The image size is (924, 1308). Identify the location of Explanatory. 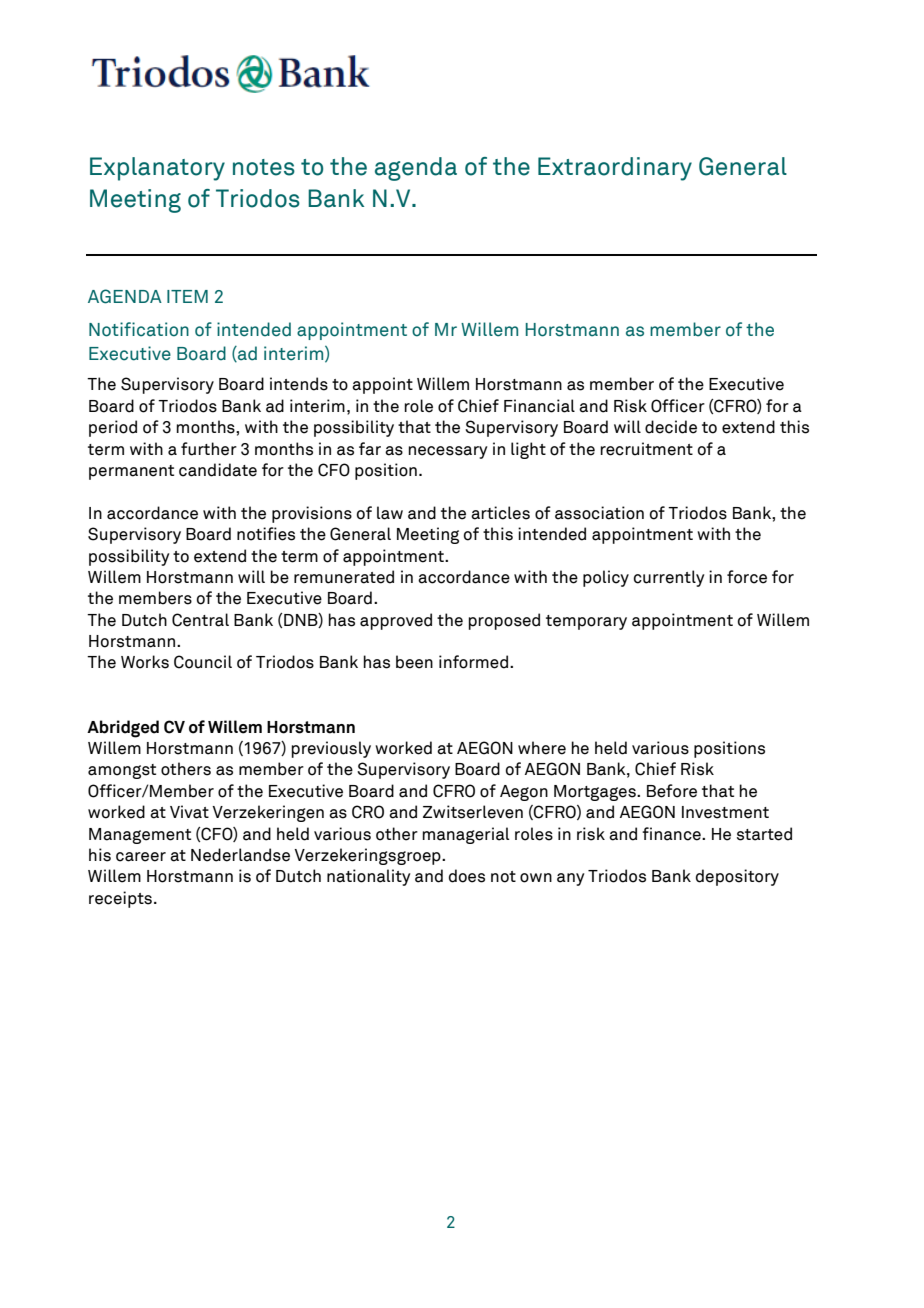
(157, 169).
